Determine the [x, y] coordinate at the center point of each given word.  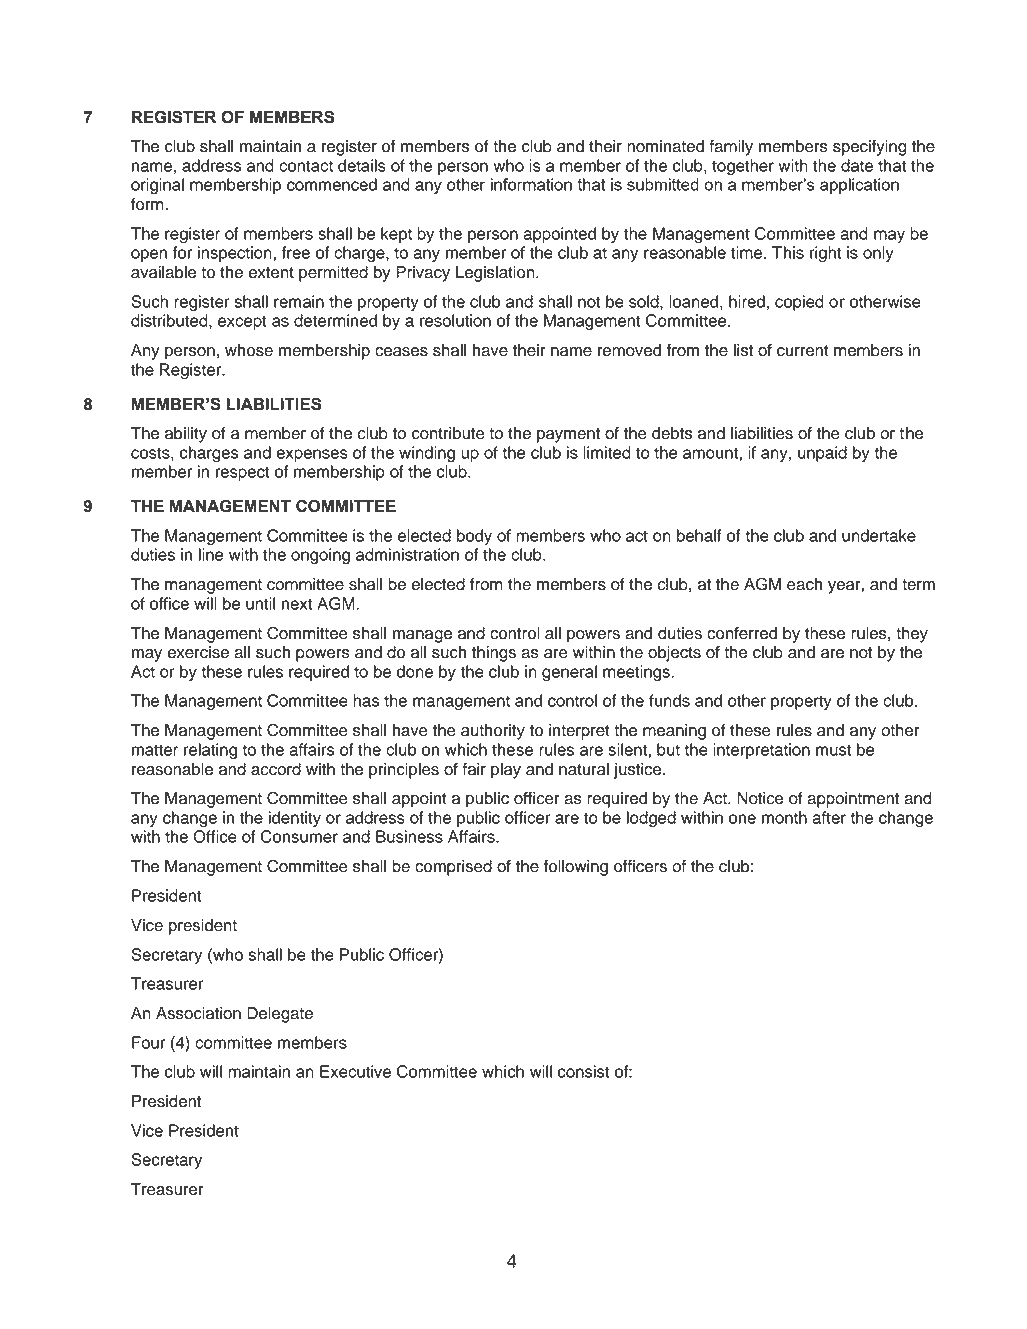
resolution [455, 320]
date [857, 165]
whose [249, 350]
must [833, 750]
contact [306, 166]
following [576, 868]
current [803, 351]
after [829, 817]
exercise [198, 652]
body [474, 537]
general [569, 673]
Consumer [299, 836]
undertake [879, 535]
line [211, 554]
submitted [663, 184]
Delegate [280, 1015]
